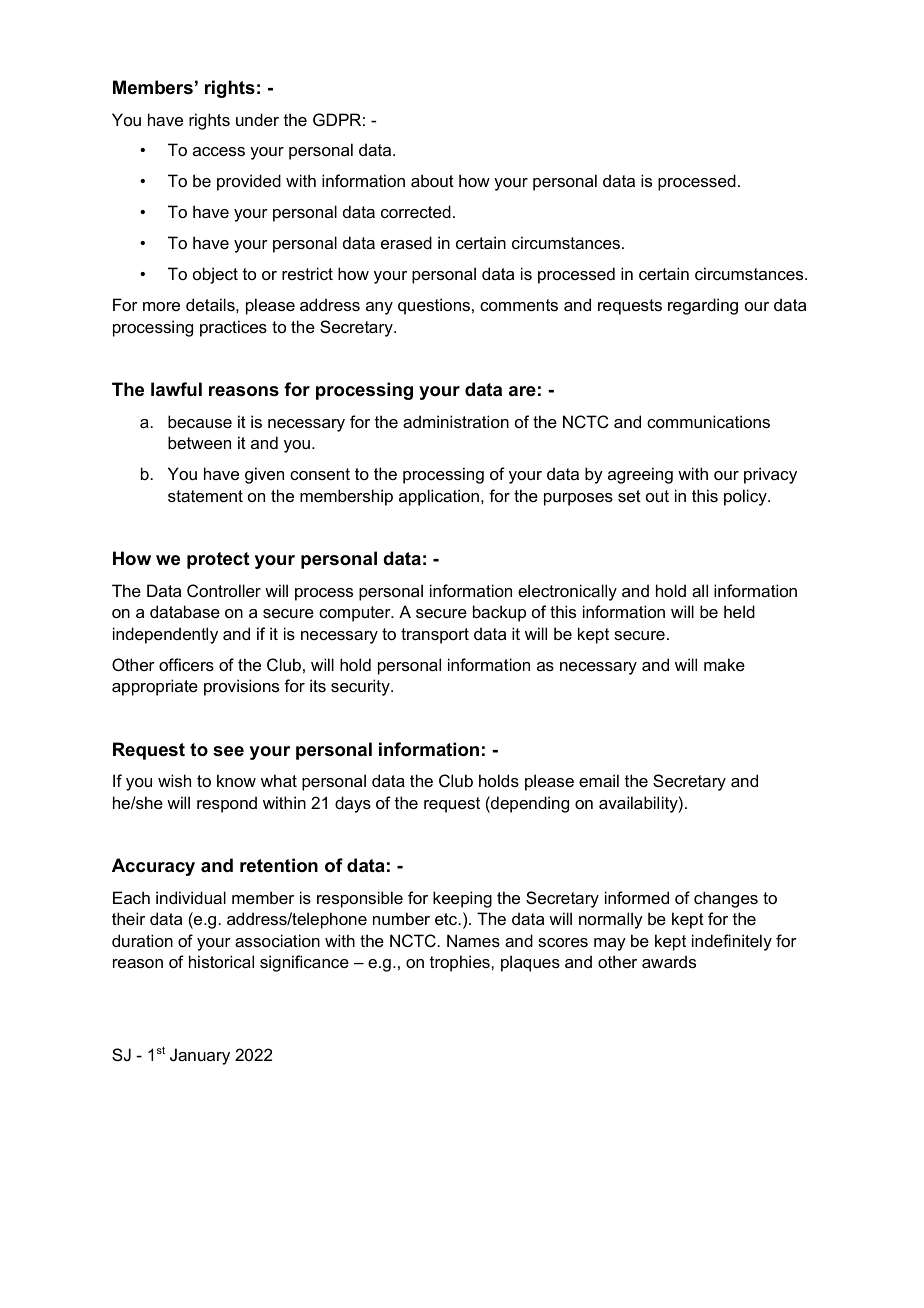 The image size is (924, 1308). I want to click on backup, so click(499, 613).
